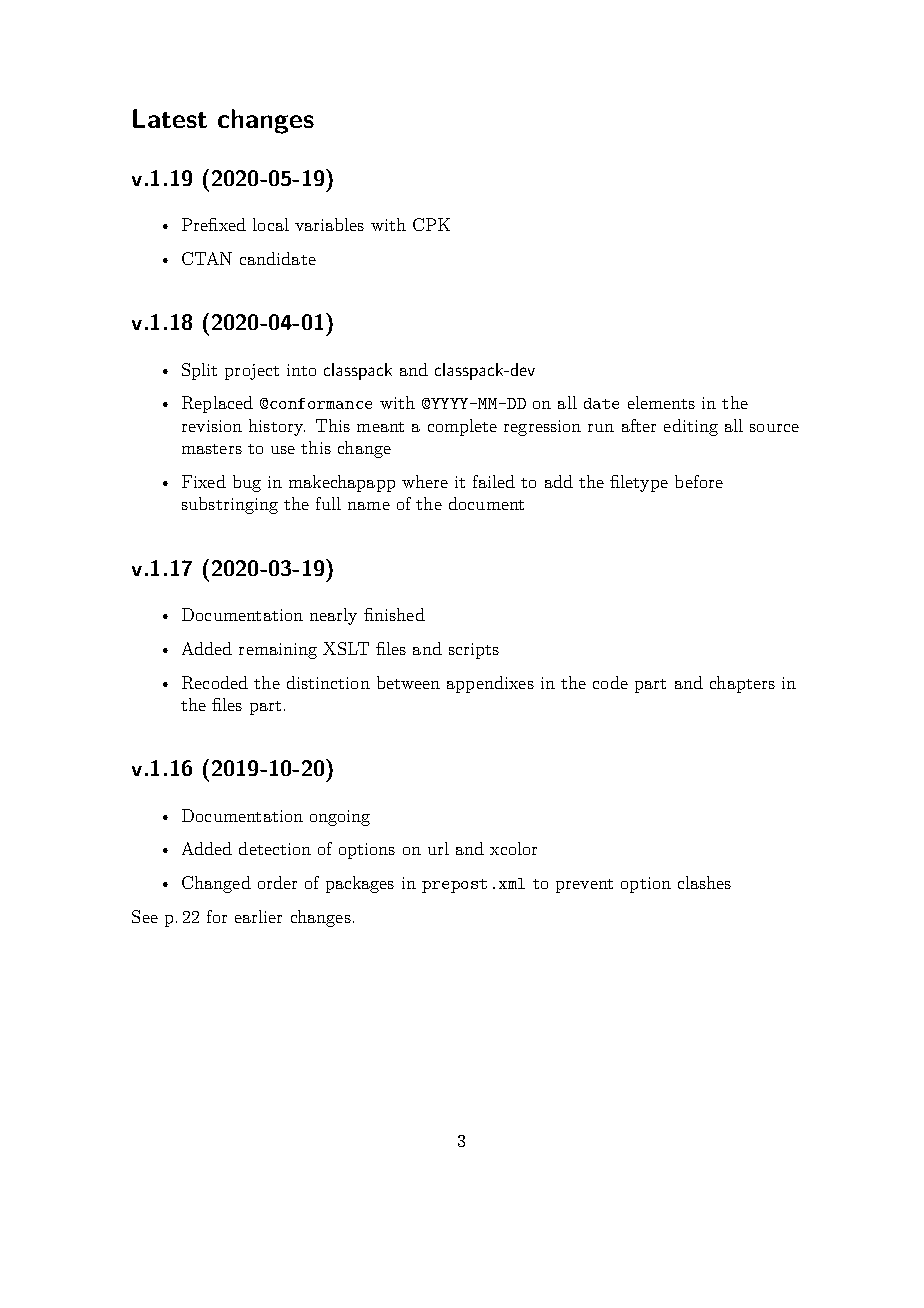 This document has height=1308, width=924. Describe the element at coordinates (704, 882) in the document. I see `clashes` at that location.
